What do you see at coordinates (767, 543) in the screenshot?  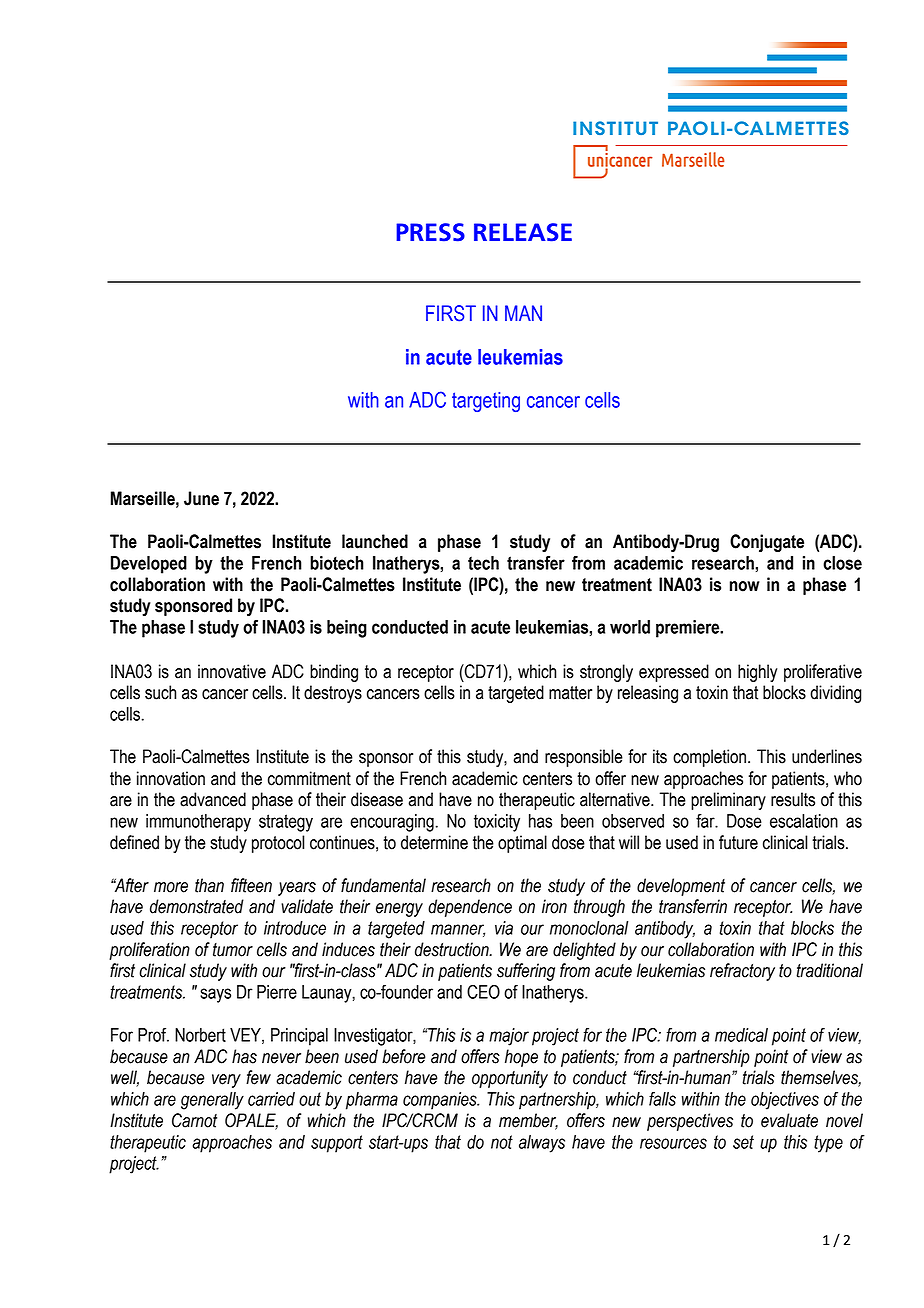 I see `Conjugate` at bounding box center [767, 543].
